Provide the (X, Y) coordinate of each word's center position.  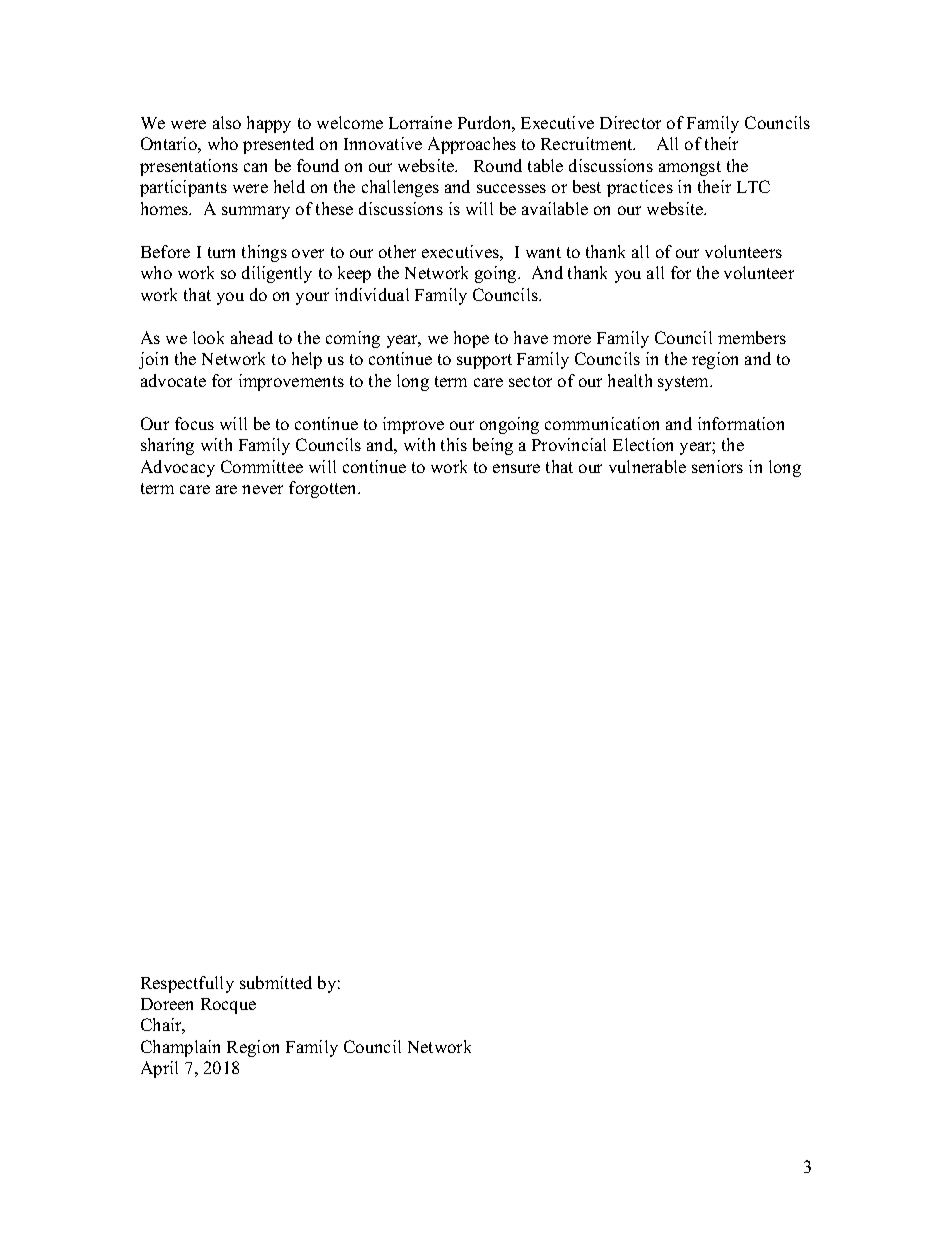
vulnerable (647, 466)
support (484, 361)
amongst (690, 168)
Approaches (472, 145)
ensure (516, 468)
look (208, 337)
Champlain (180, 1048)
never (262, 489)
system (685, 383)
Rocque (228, 1006)
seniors (717, 466)
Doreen (167, 1004)
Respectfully (187, 984)
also (227, 122)
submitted (276, 982)
